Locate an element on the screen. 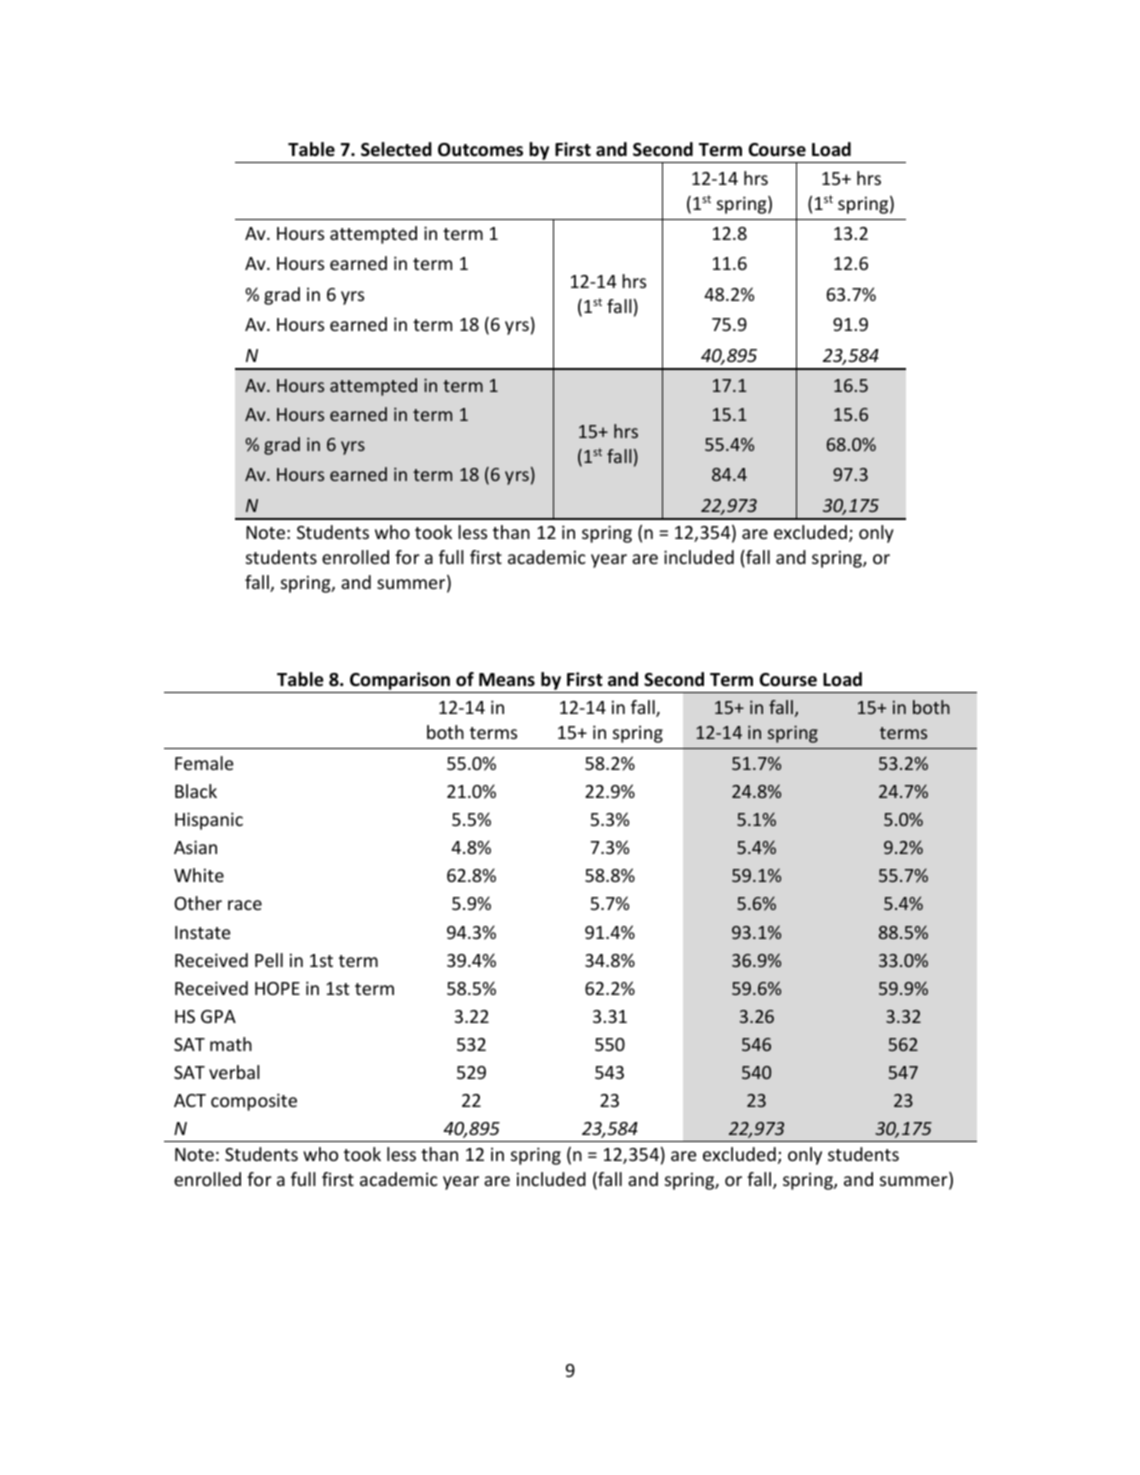 This screenshot has height=1475, width=1140. race is located at coordinates (245, 905).
